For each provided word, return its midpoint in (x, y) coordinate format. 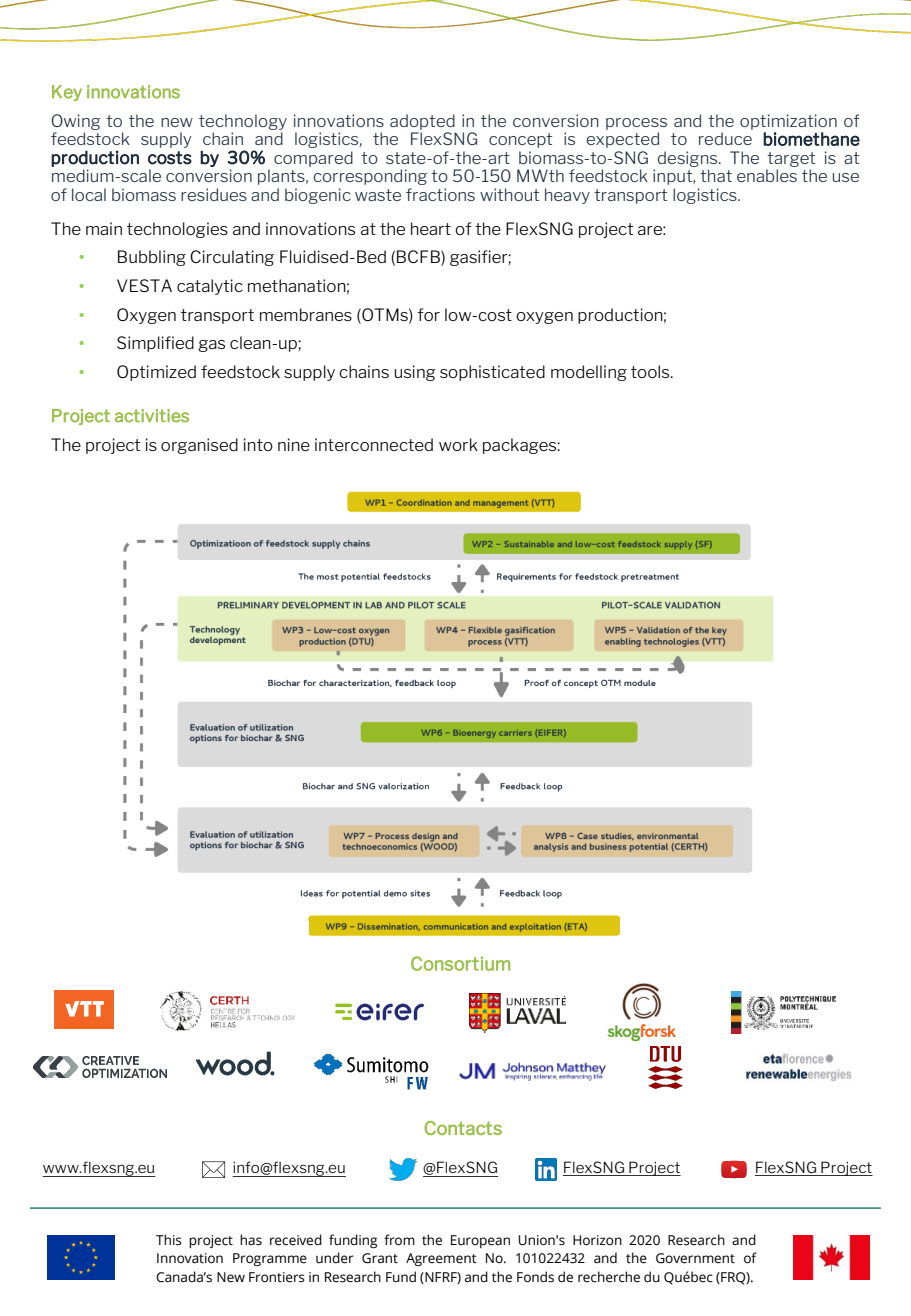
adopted (422, 122)
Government (695, 1258)
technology (243, 122)
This (169, 1240)
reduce (725, 138)
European (480, 1241)
